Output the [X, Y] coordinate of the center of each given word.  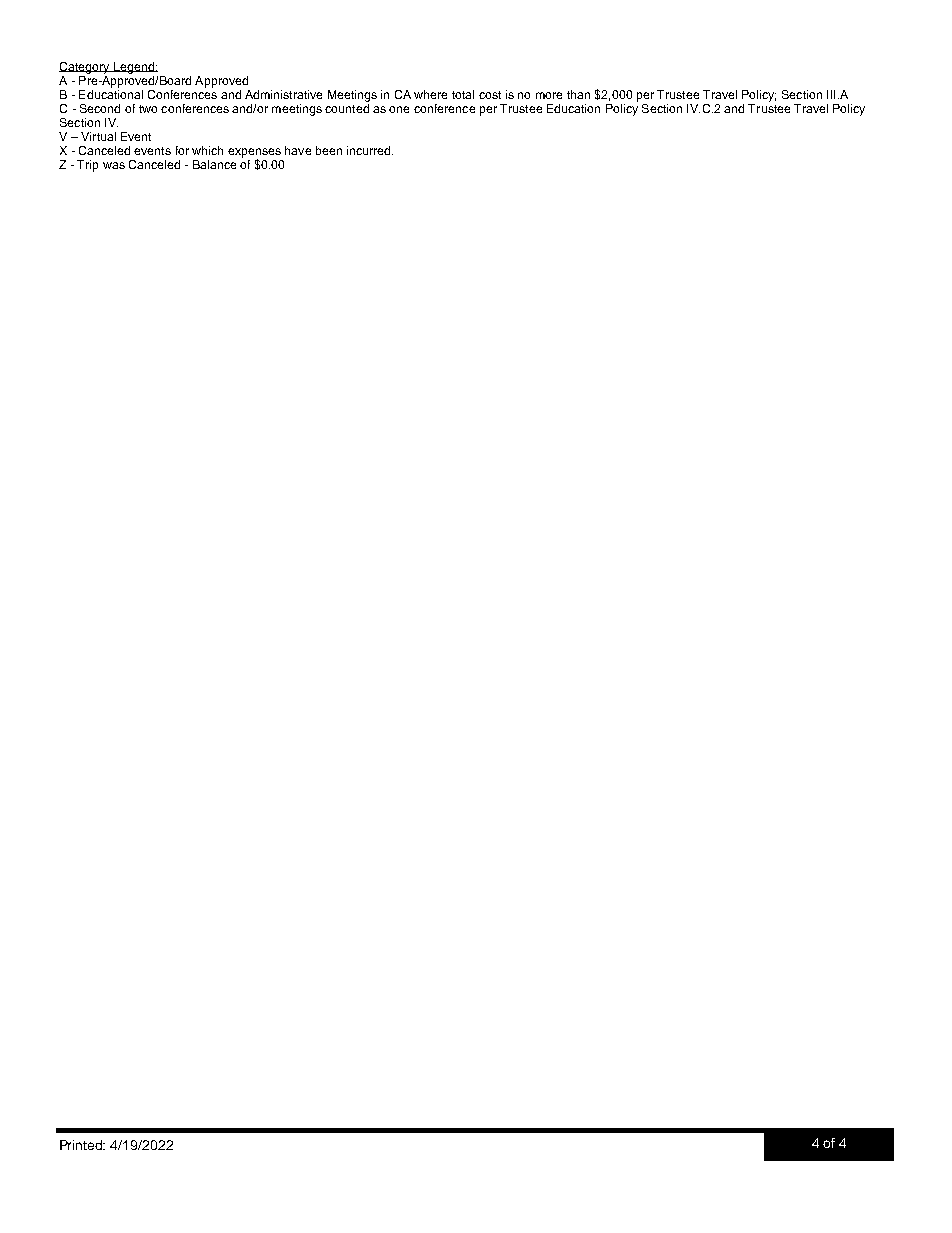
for [182, 150]
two [148, 109]
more [549, 95]
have [298, 150]
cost [490, 95]
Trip [87, 166]
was [114, 165]
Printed [82, 1145]
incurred [370, 150]
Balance [214, 164]
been [329, 150]
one [399, 109]
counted [347, 107]
